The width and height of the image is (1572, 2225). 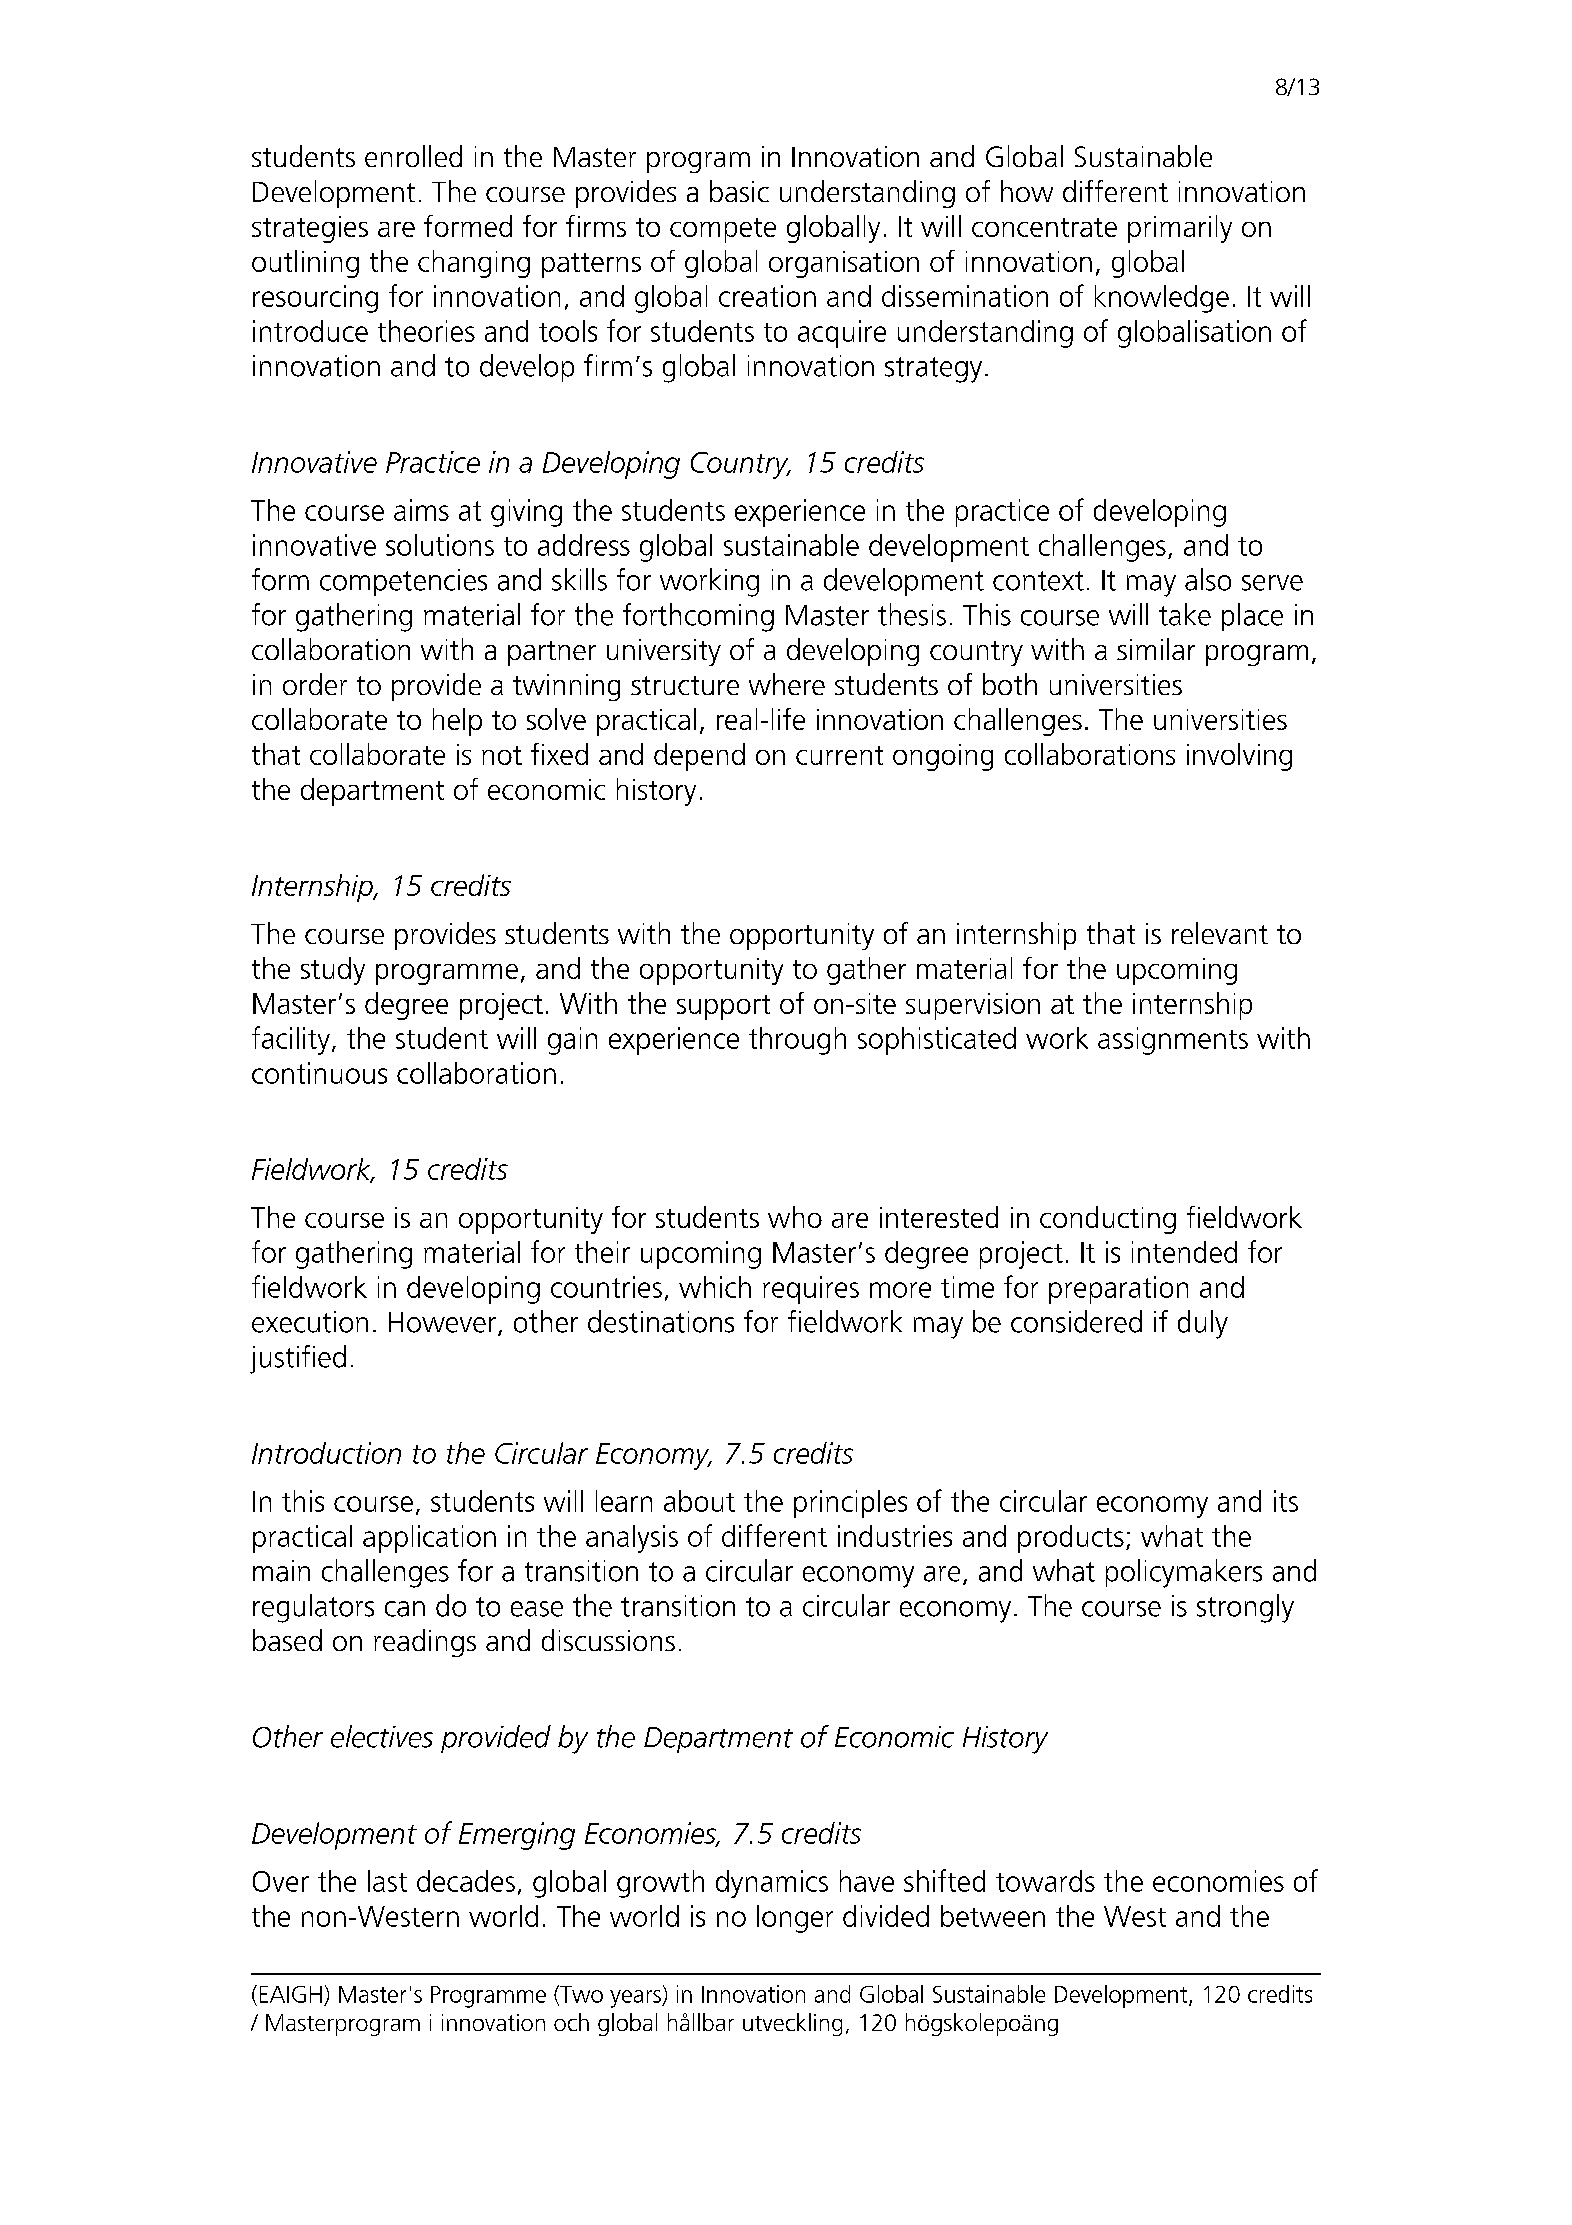 What do you see at coordinates (1180, 229) in the image?
I see `primarily` at bounding box center [1180, 229].
